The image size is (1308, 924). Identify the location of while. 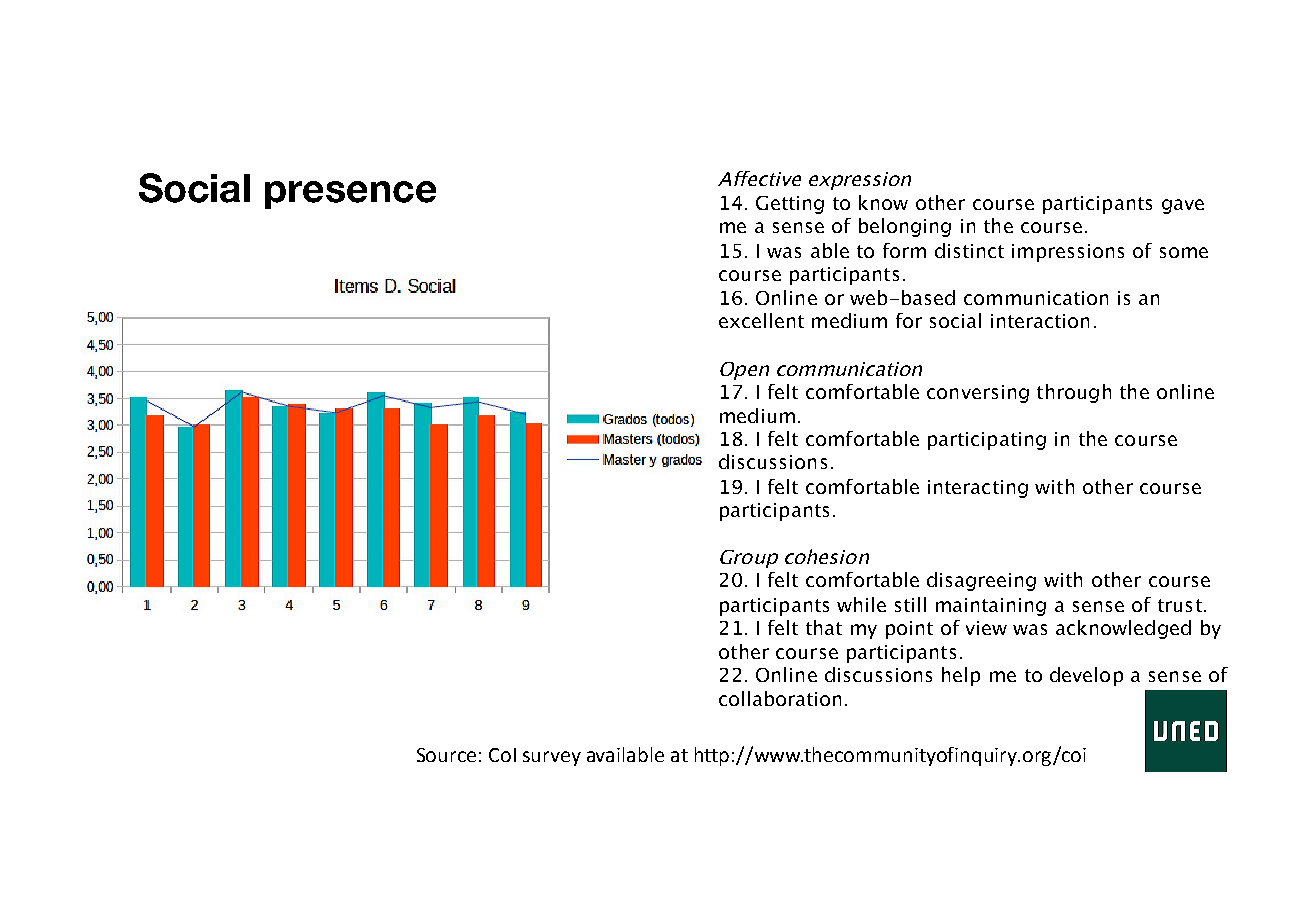
(861, 604).
